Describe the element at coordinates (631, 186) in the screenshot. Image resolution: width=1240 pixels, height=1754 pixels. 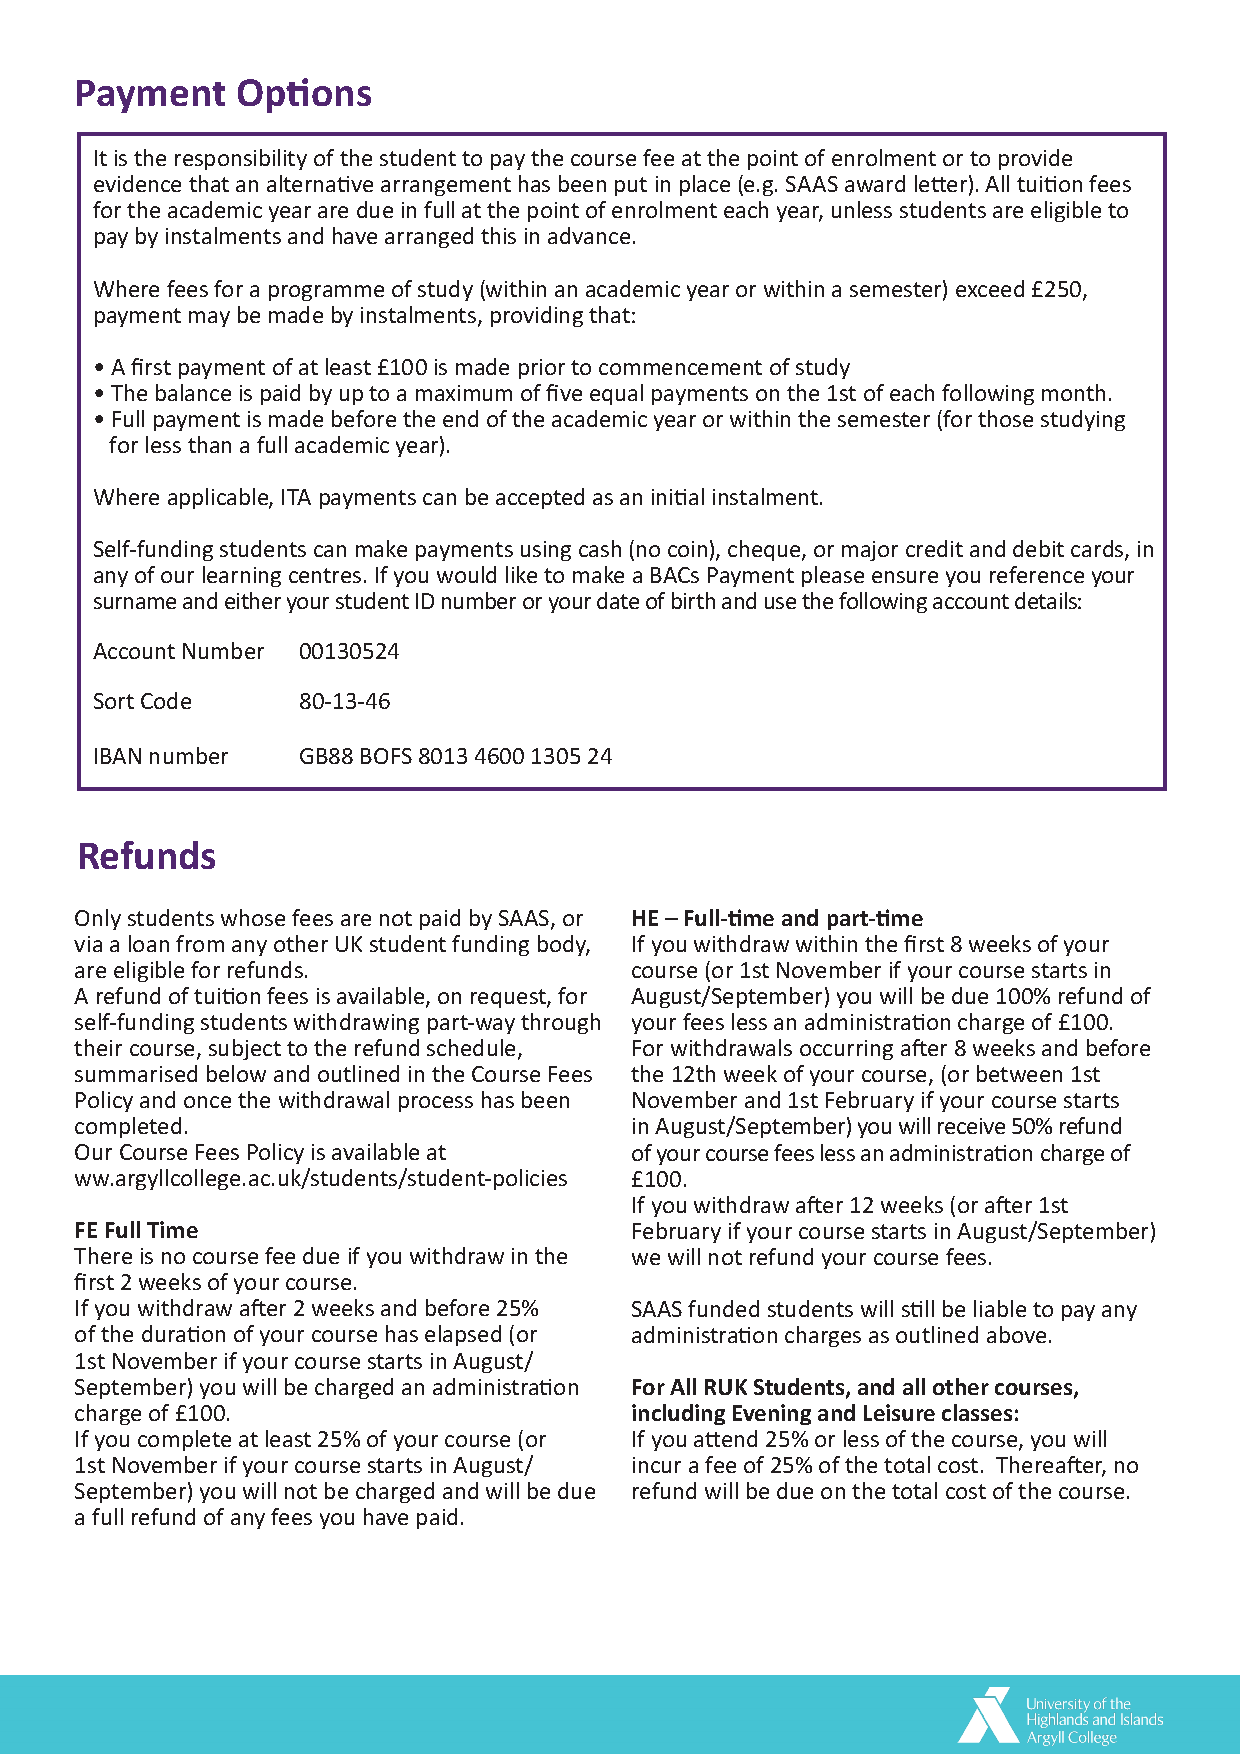
I see `put` at that location.
